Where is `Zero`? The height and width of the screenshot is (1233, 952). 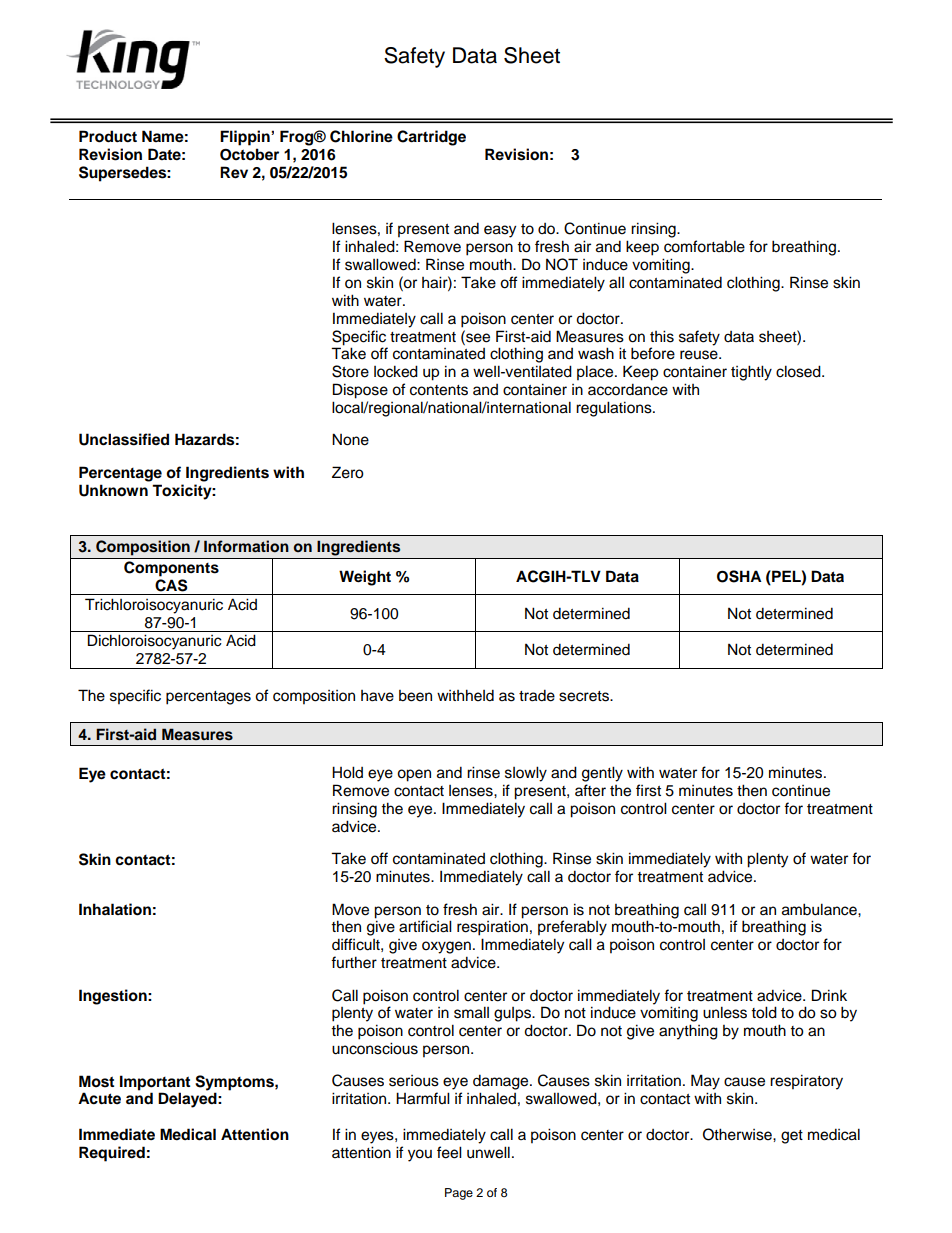
Zero is located at coordinates (348, 472).
